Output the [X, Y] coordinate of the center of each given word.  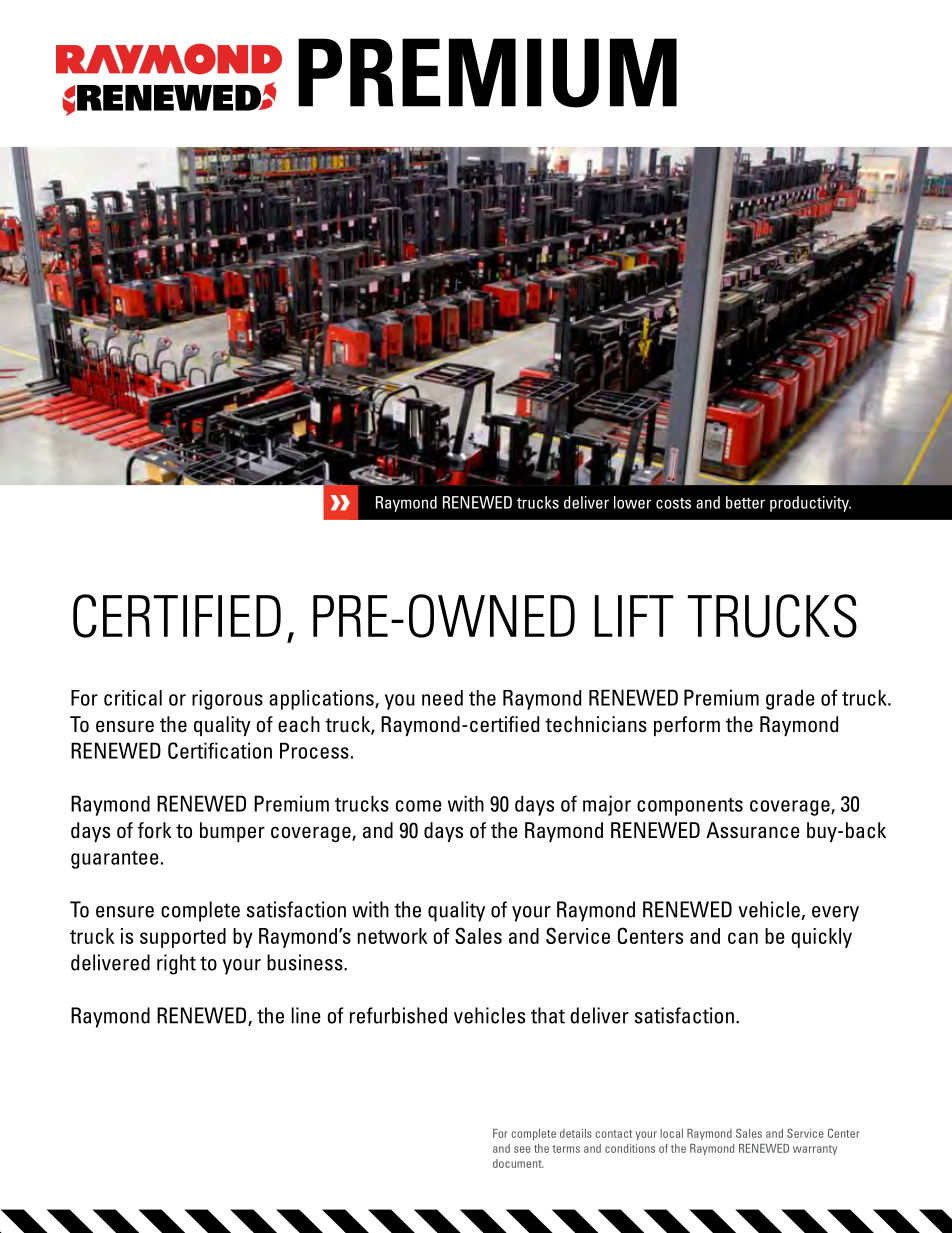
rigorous [227, 700]
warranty [815, 1150]
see [522, 1149]
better [745, 502]
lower [632, 502]
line [306, 1015]
